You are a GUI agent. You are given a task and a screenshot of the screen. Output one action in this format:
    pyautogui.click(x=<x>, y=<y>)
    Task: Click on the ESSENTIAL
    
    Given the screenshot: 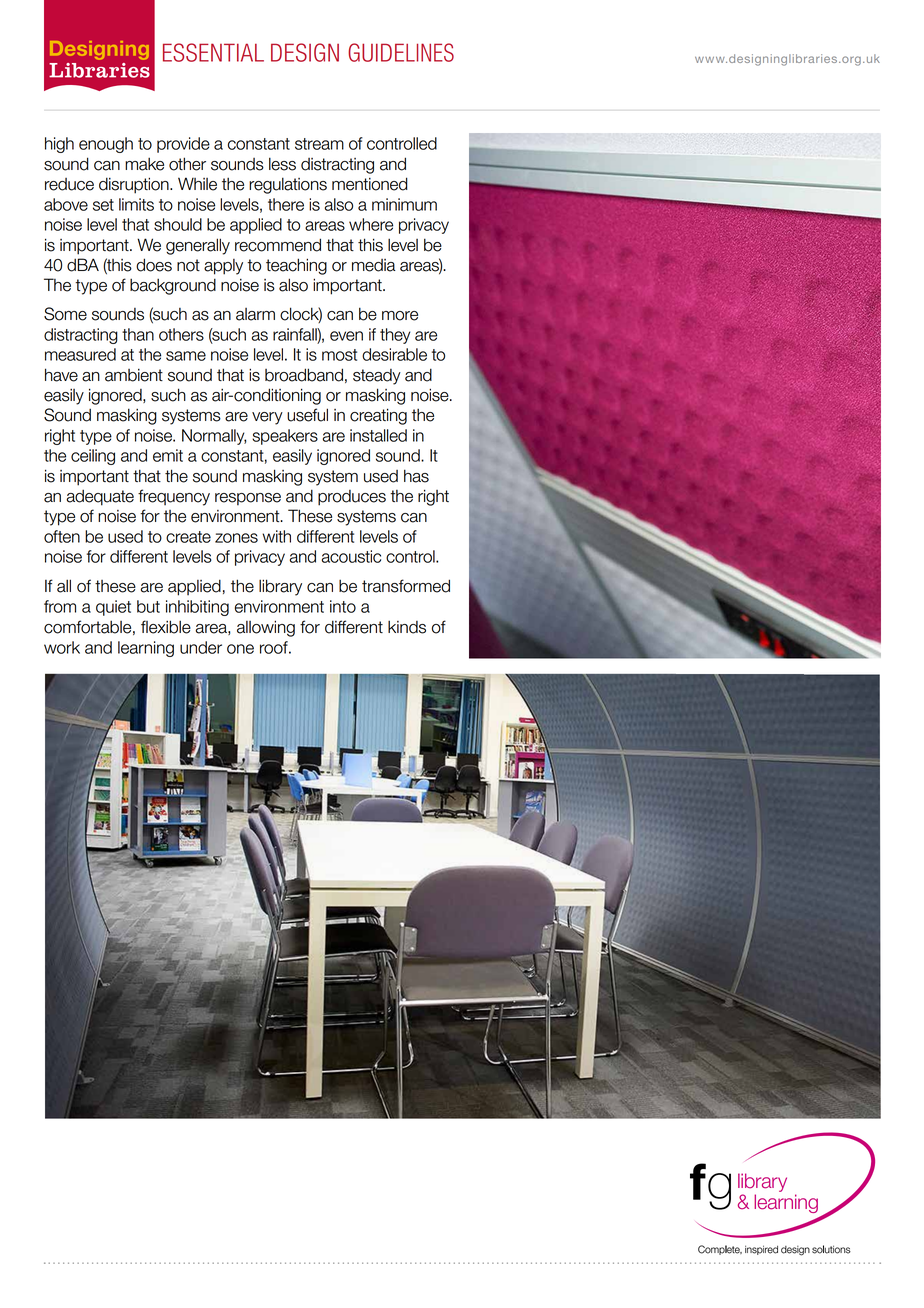 What is the action you would take?
    pyautogui.click(x=213, y=52)
